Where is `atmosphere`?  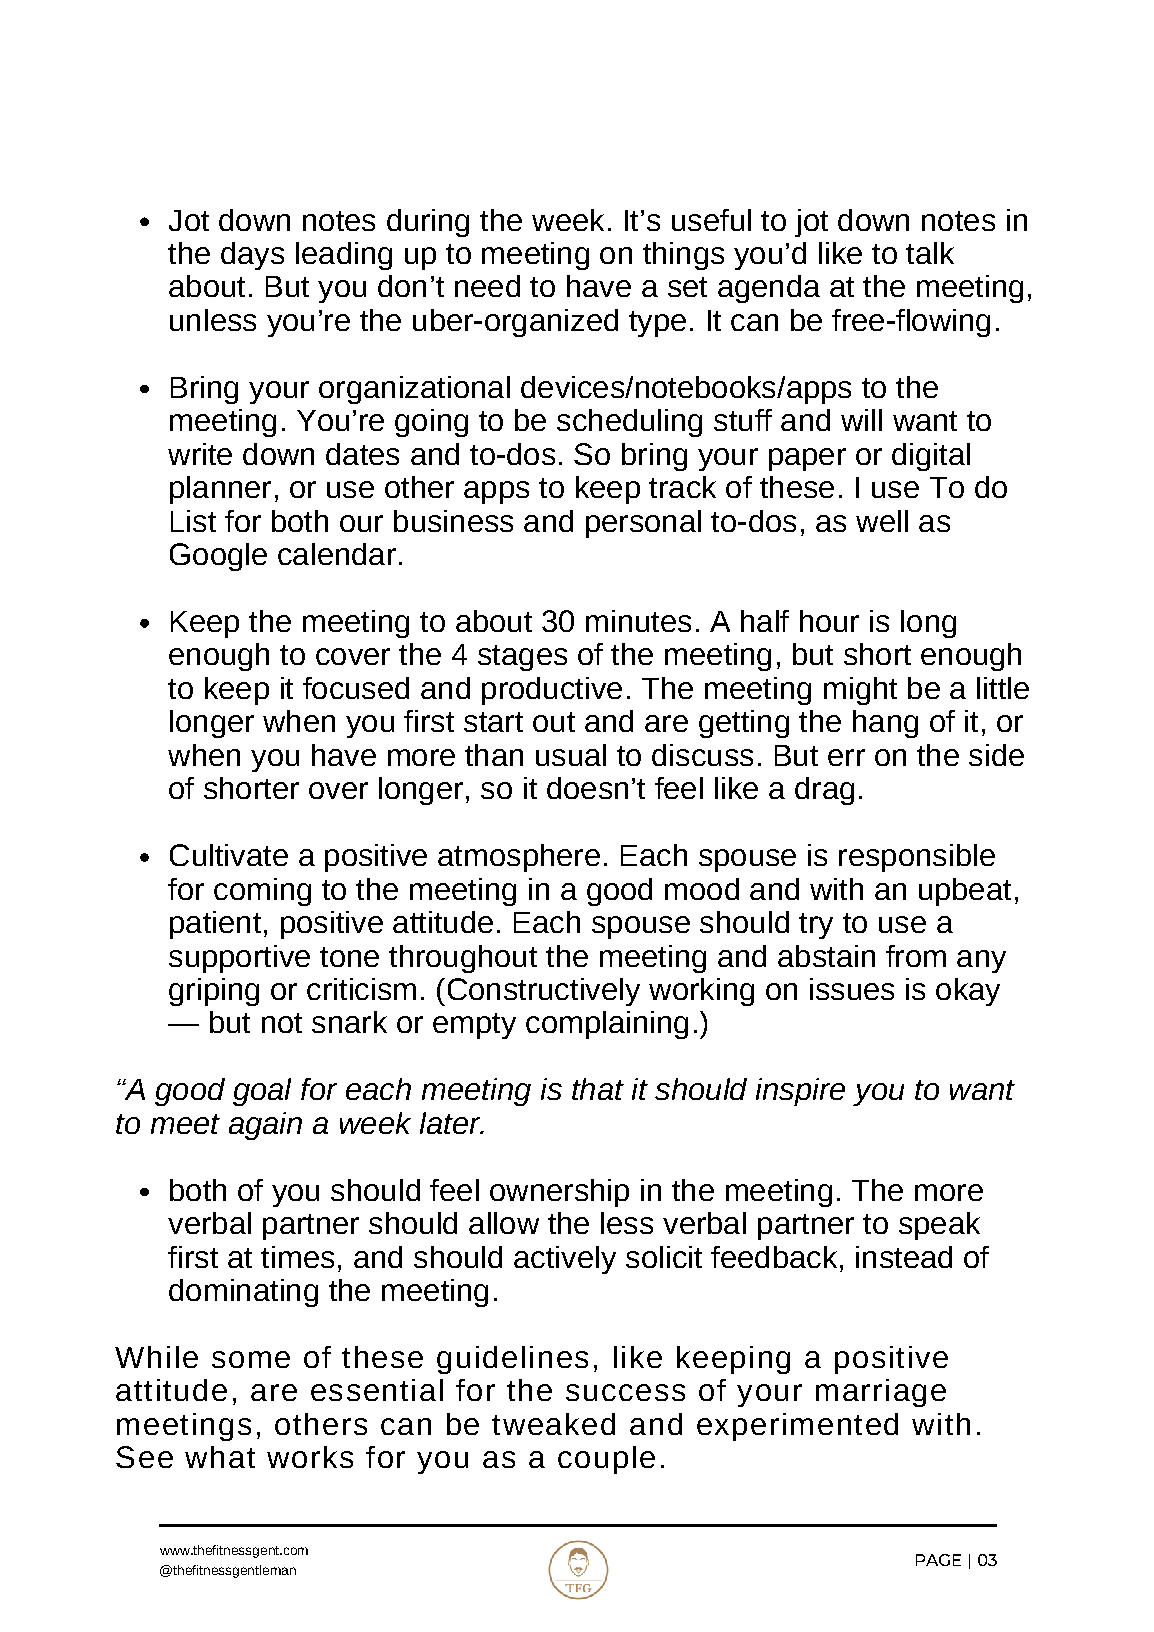
atmosphere is located at coordinates (519, 858).
